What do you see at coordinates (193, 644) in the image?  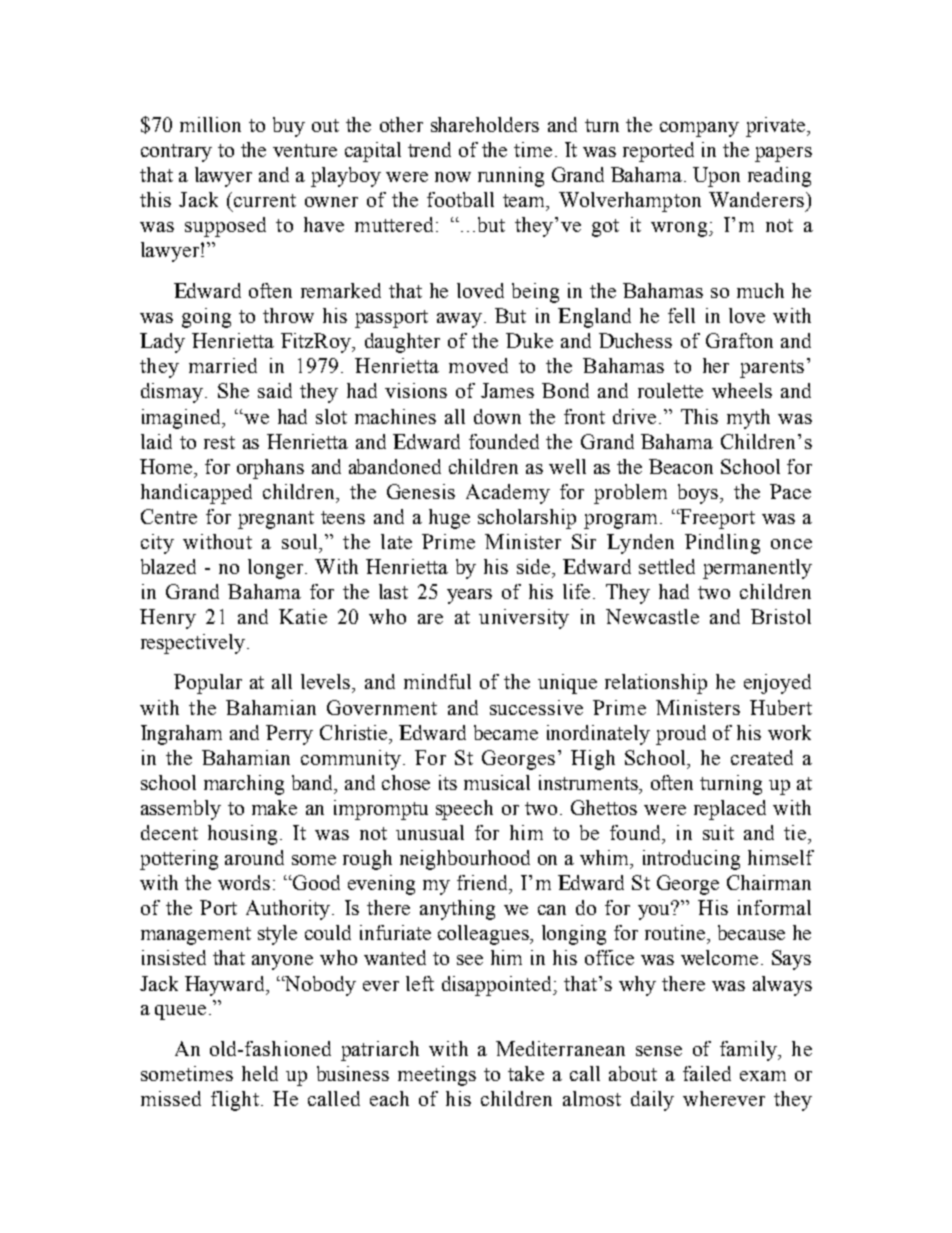 I see `respectively` at bounding box center [193, 644].
